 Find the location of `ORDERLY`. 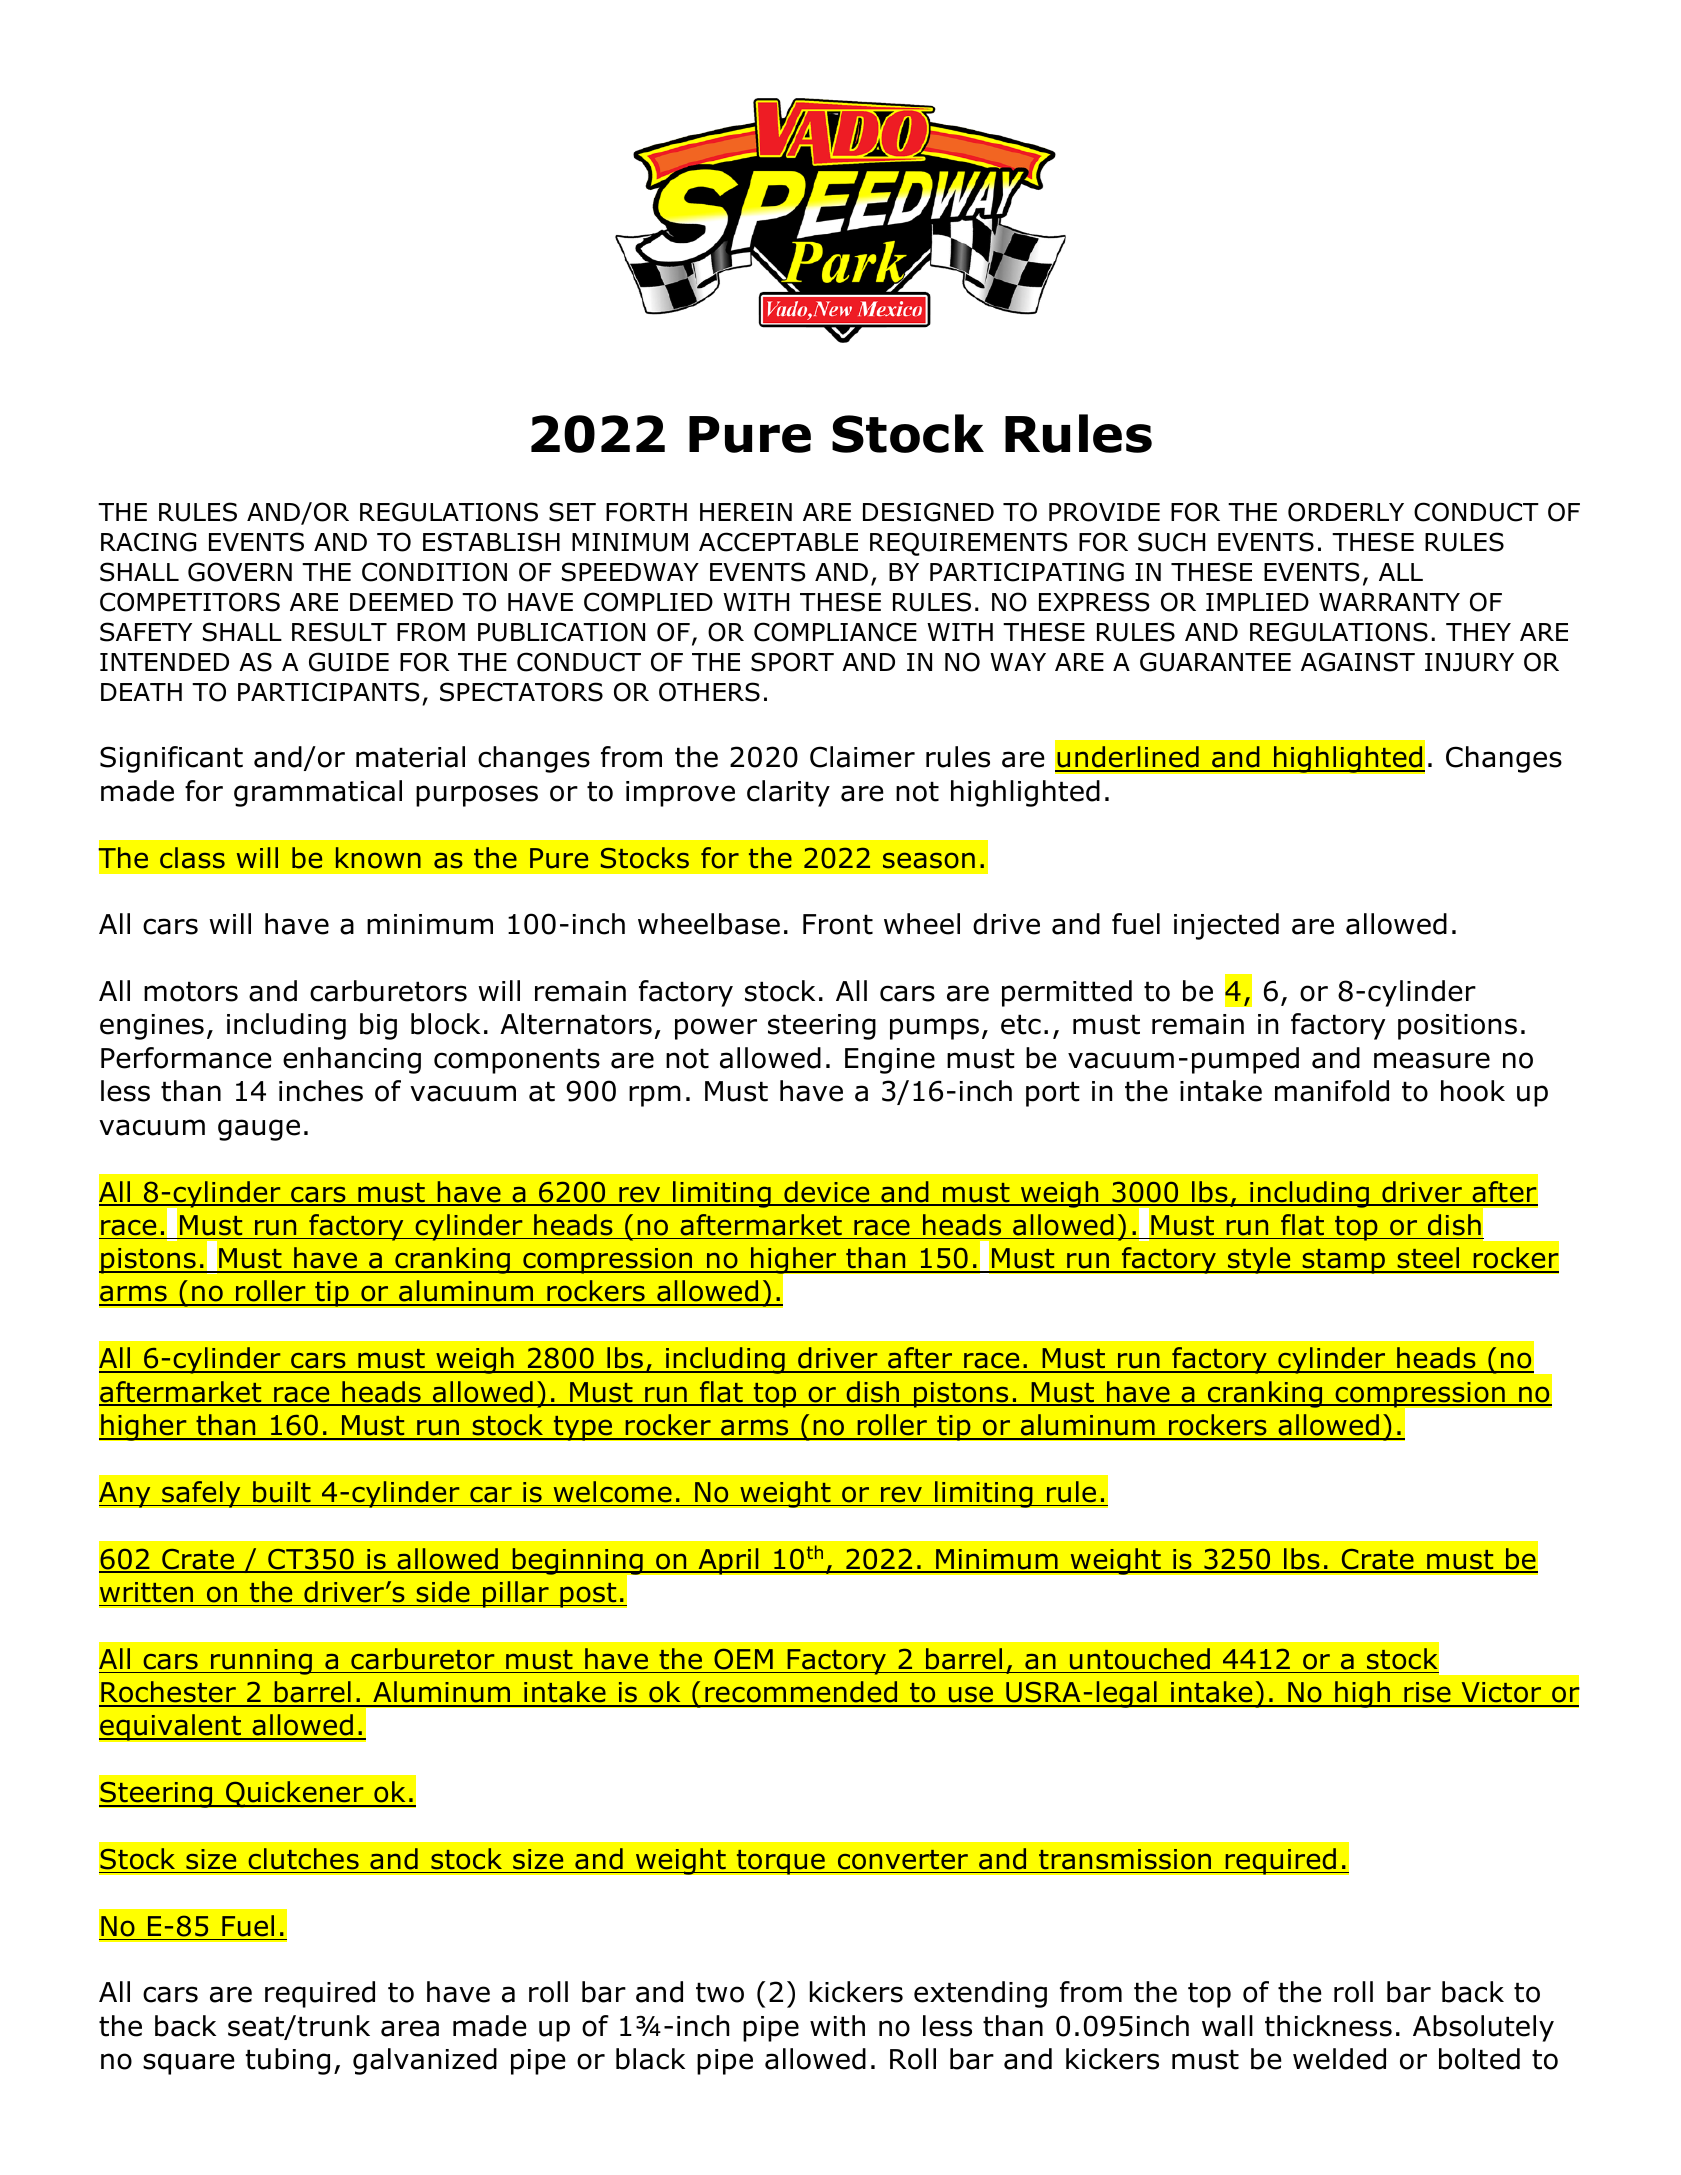

ORDERLY is located at coordinates (1346, 512).
